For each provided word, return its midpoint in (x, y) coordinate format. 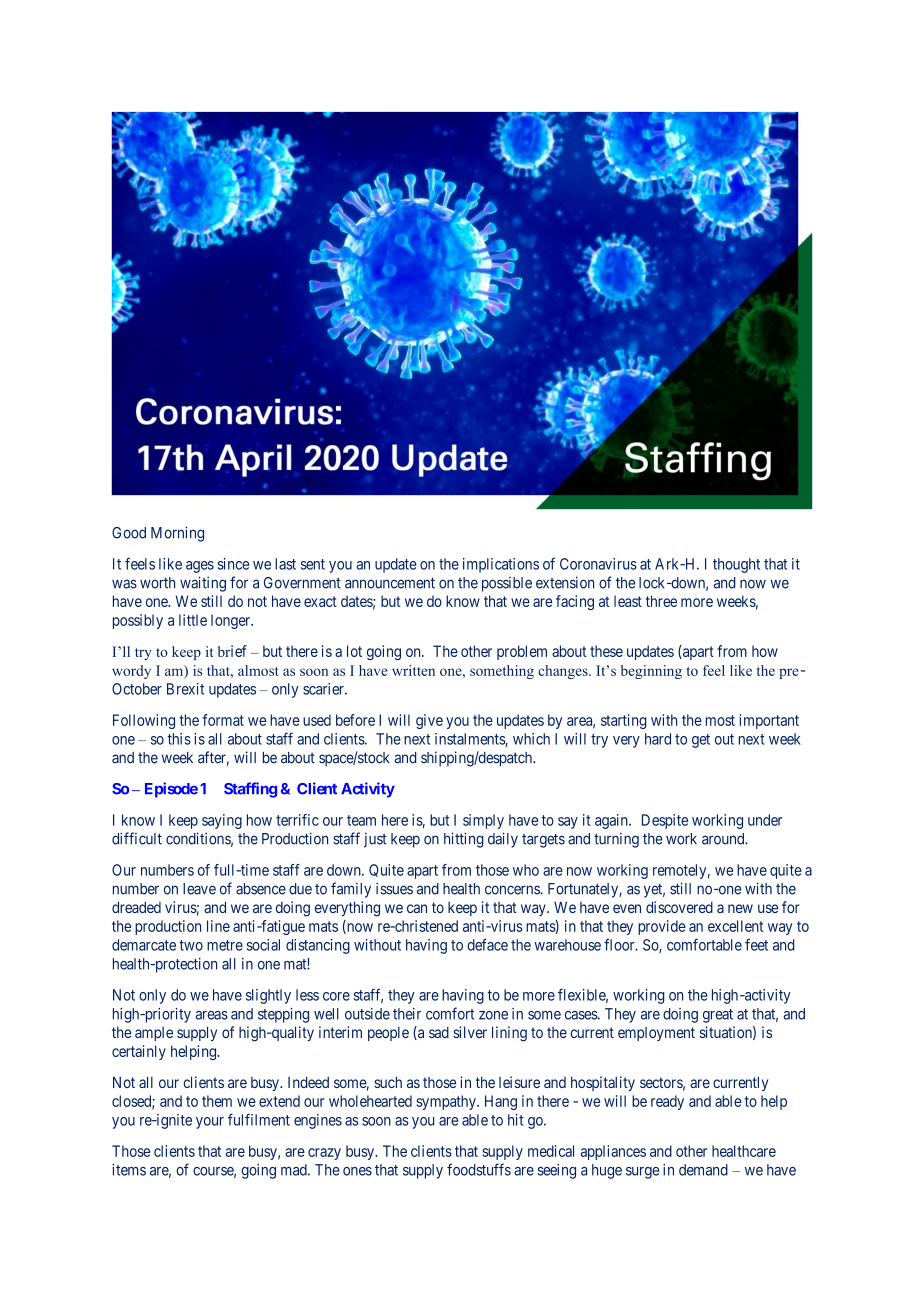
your (210, 1123)
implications (501, 565)
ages (200, 567)
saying (222, 821)
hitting (464, 840)
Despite (665, 821)
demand (703, 1170)
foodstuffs (479, 1169)
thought (736, 565)
